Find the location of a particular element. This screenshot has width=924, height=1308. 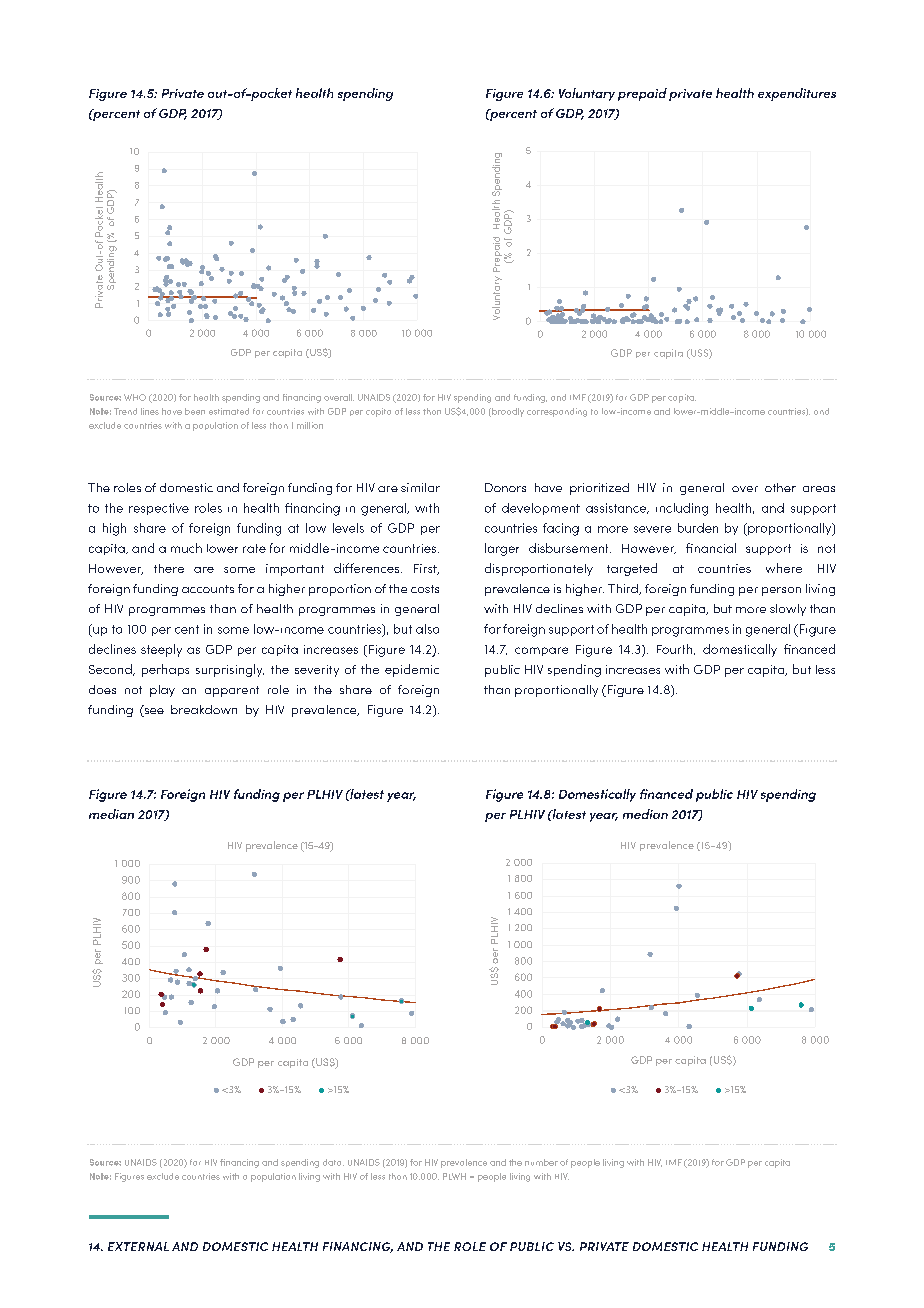

corresponding is located at coordinates (557, 412).
